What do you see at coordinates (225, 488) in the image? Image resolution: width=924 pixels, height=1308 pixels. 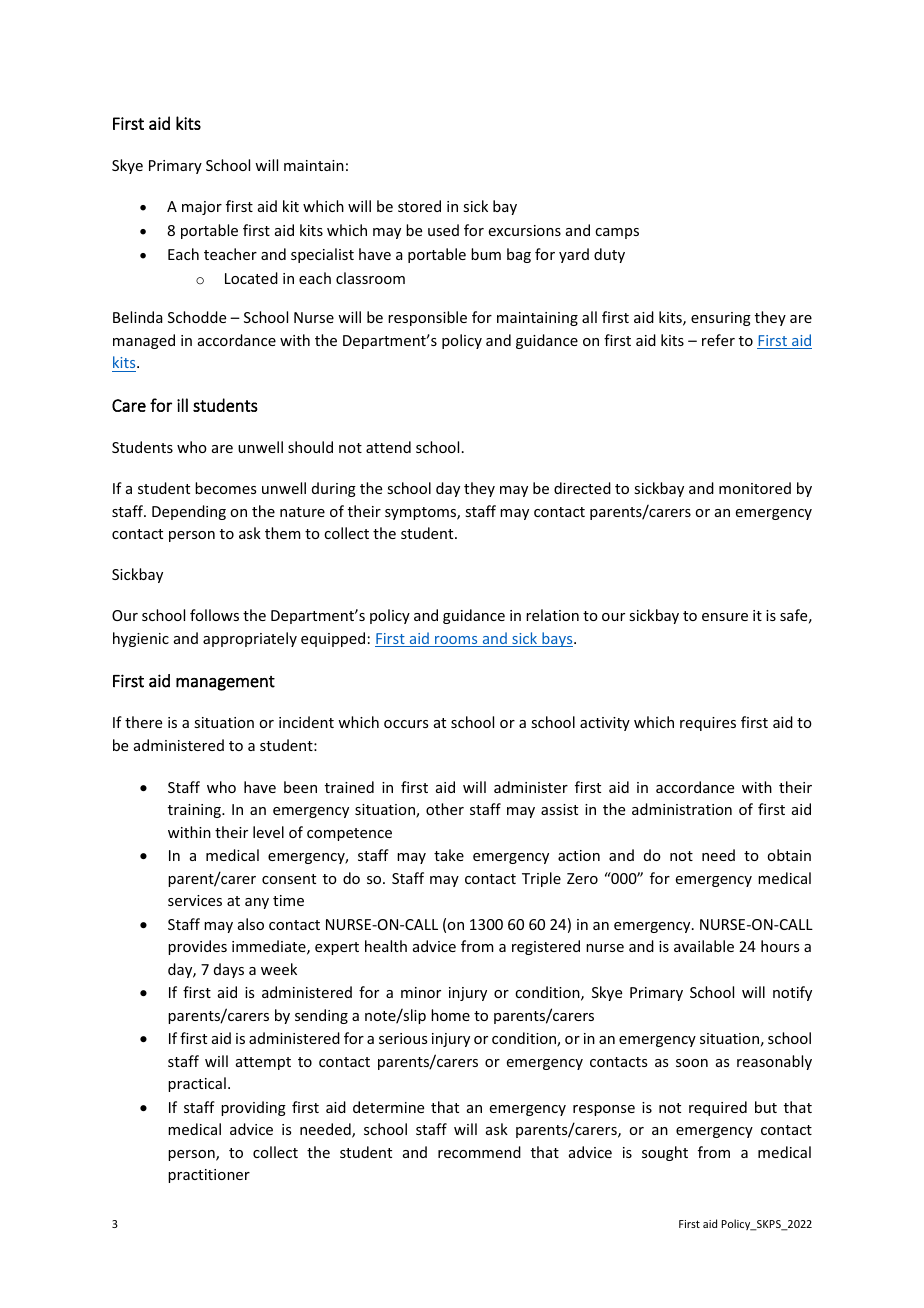 I see `becomes` at bounding box center [225, 488].
